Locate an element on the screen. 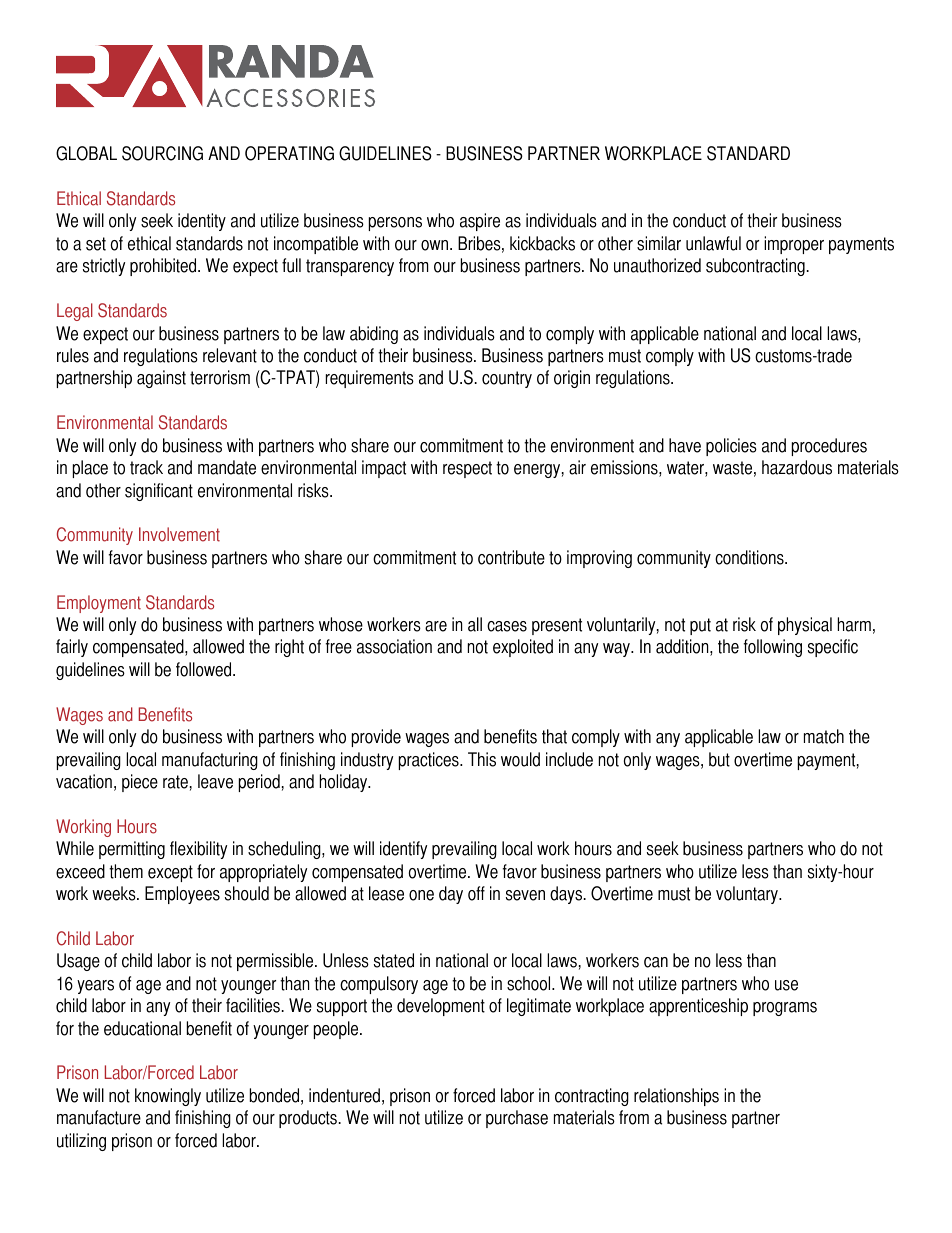 The image size is (952, 1233). cases is located at coordinates (507, 626).
